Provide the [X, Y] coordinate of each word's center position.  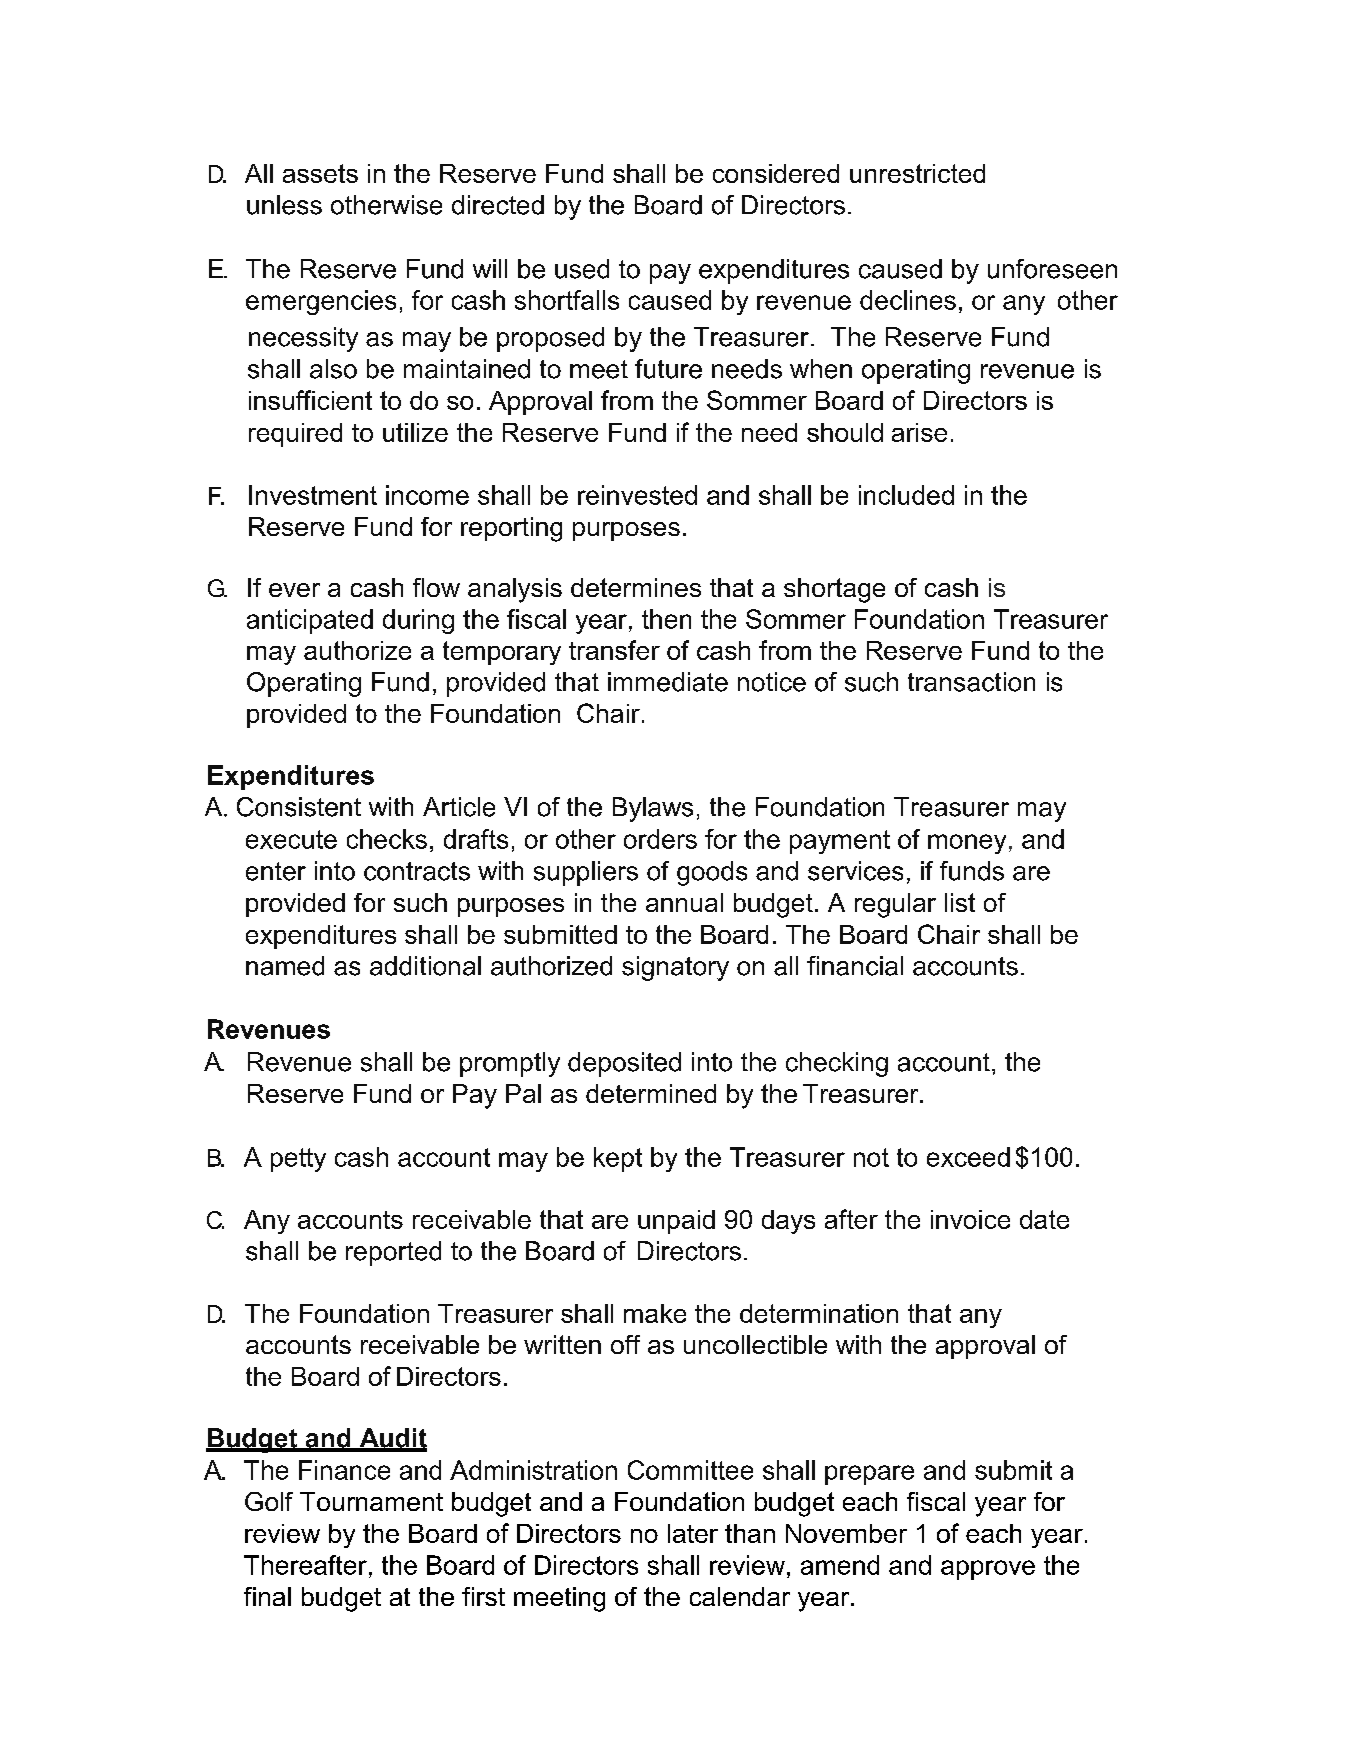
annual [684, 902]
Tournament [371, 1501]
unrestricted [917, 173]
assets [320, 173]
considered [776, 173]
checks [387, 839]
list [960, 902]
